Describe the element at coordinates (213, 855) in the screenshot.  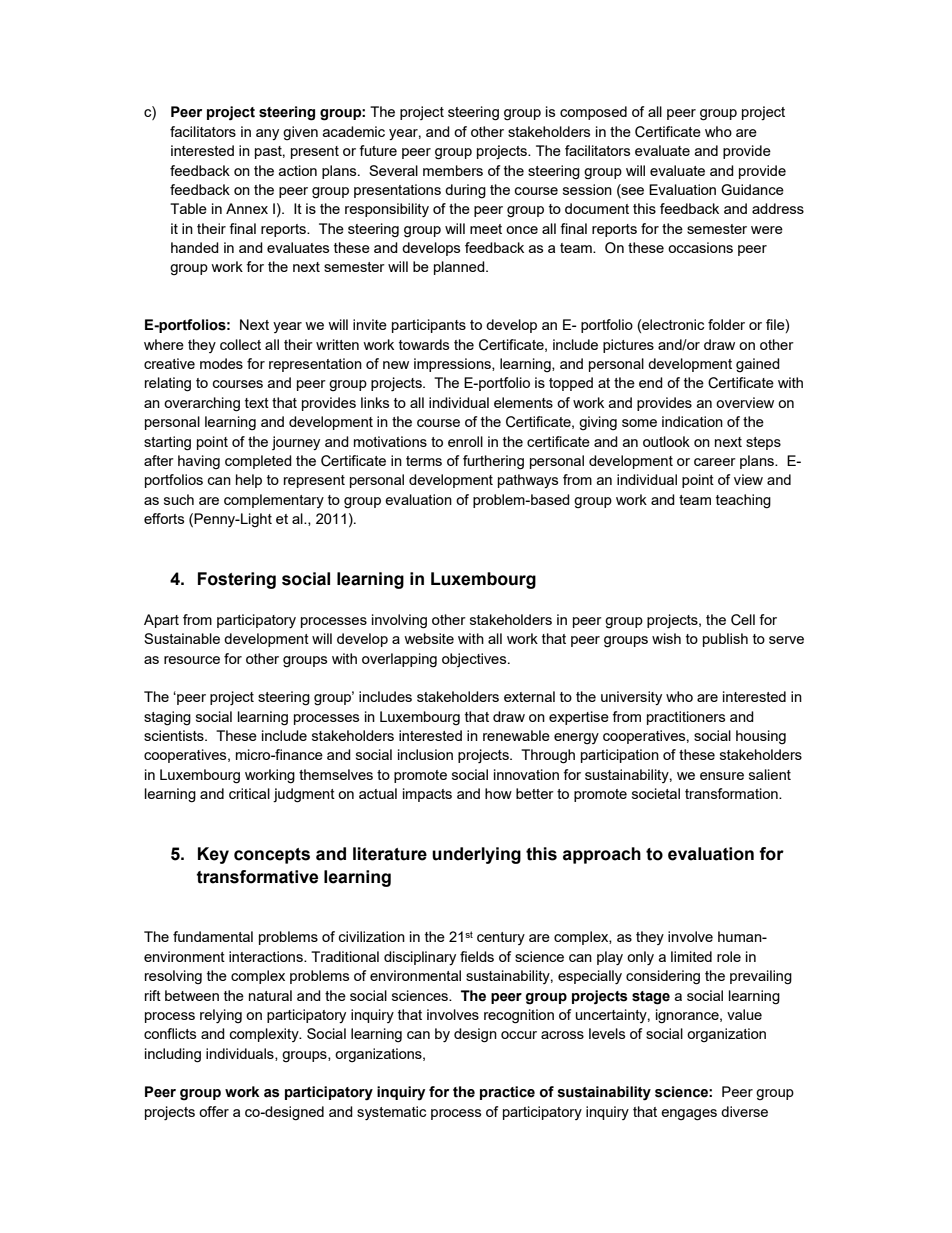
I see `Key` at that location.
